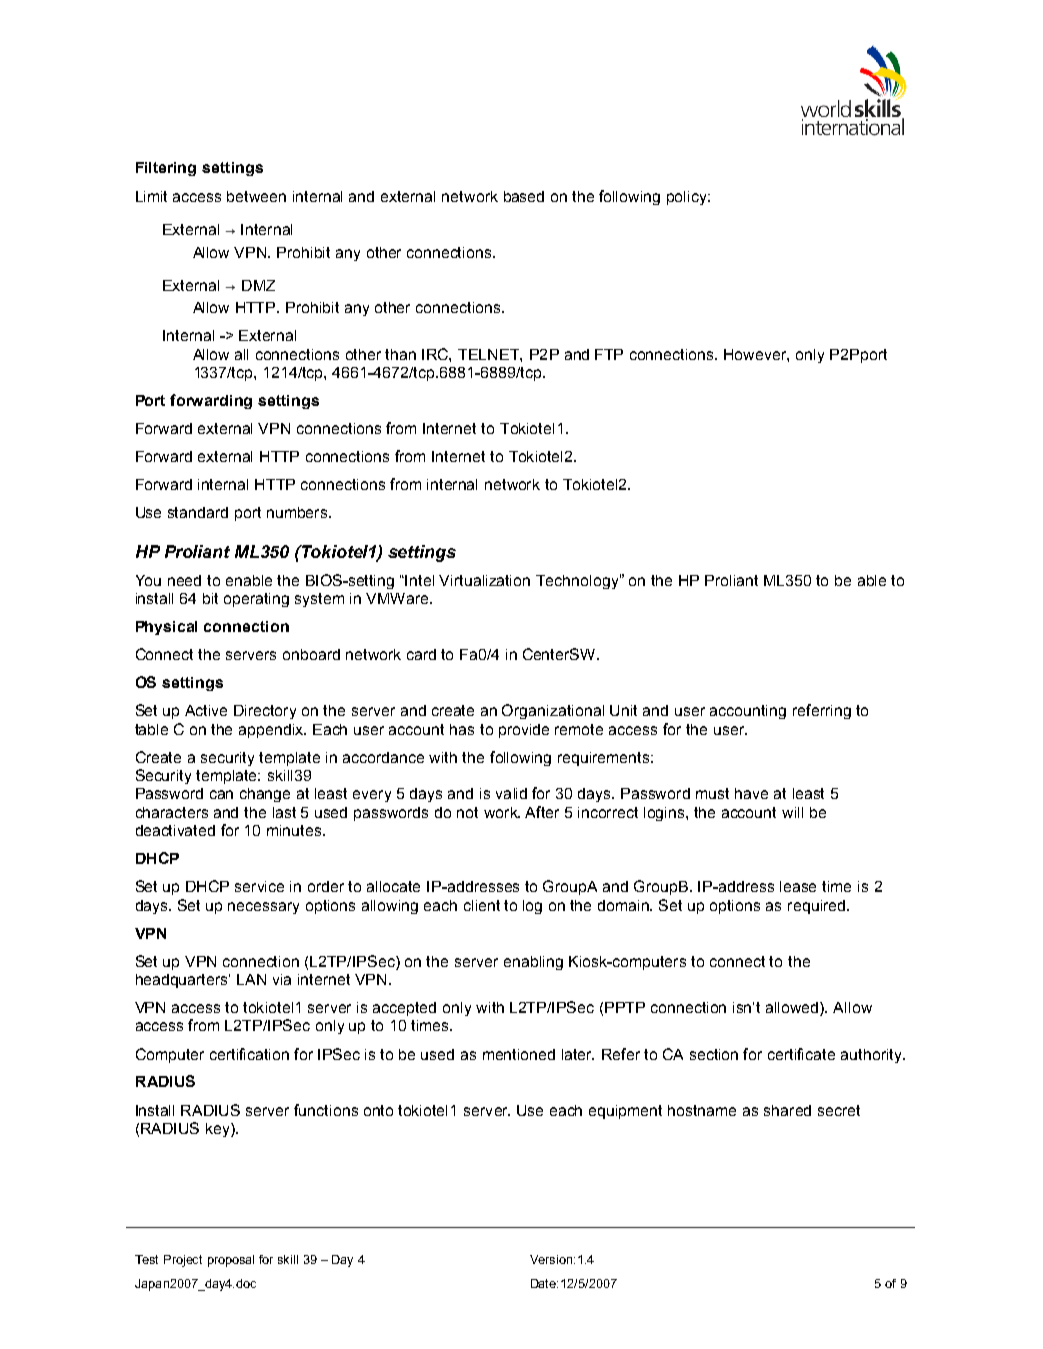  I want to click on provide, so click(524, 731).
